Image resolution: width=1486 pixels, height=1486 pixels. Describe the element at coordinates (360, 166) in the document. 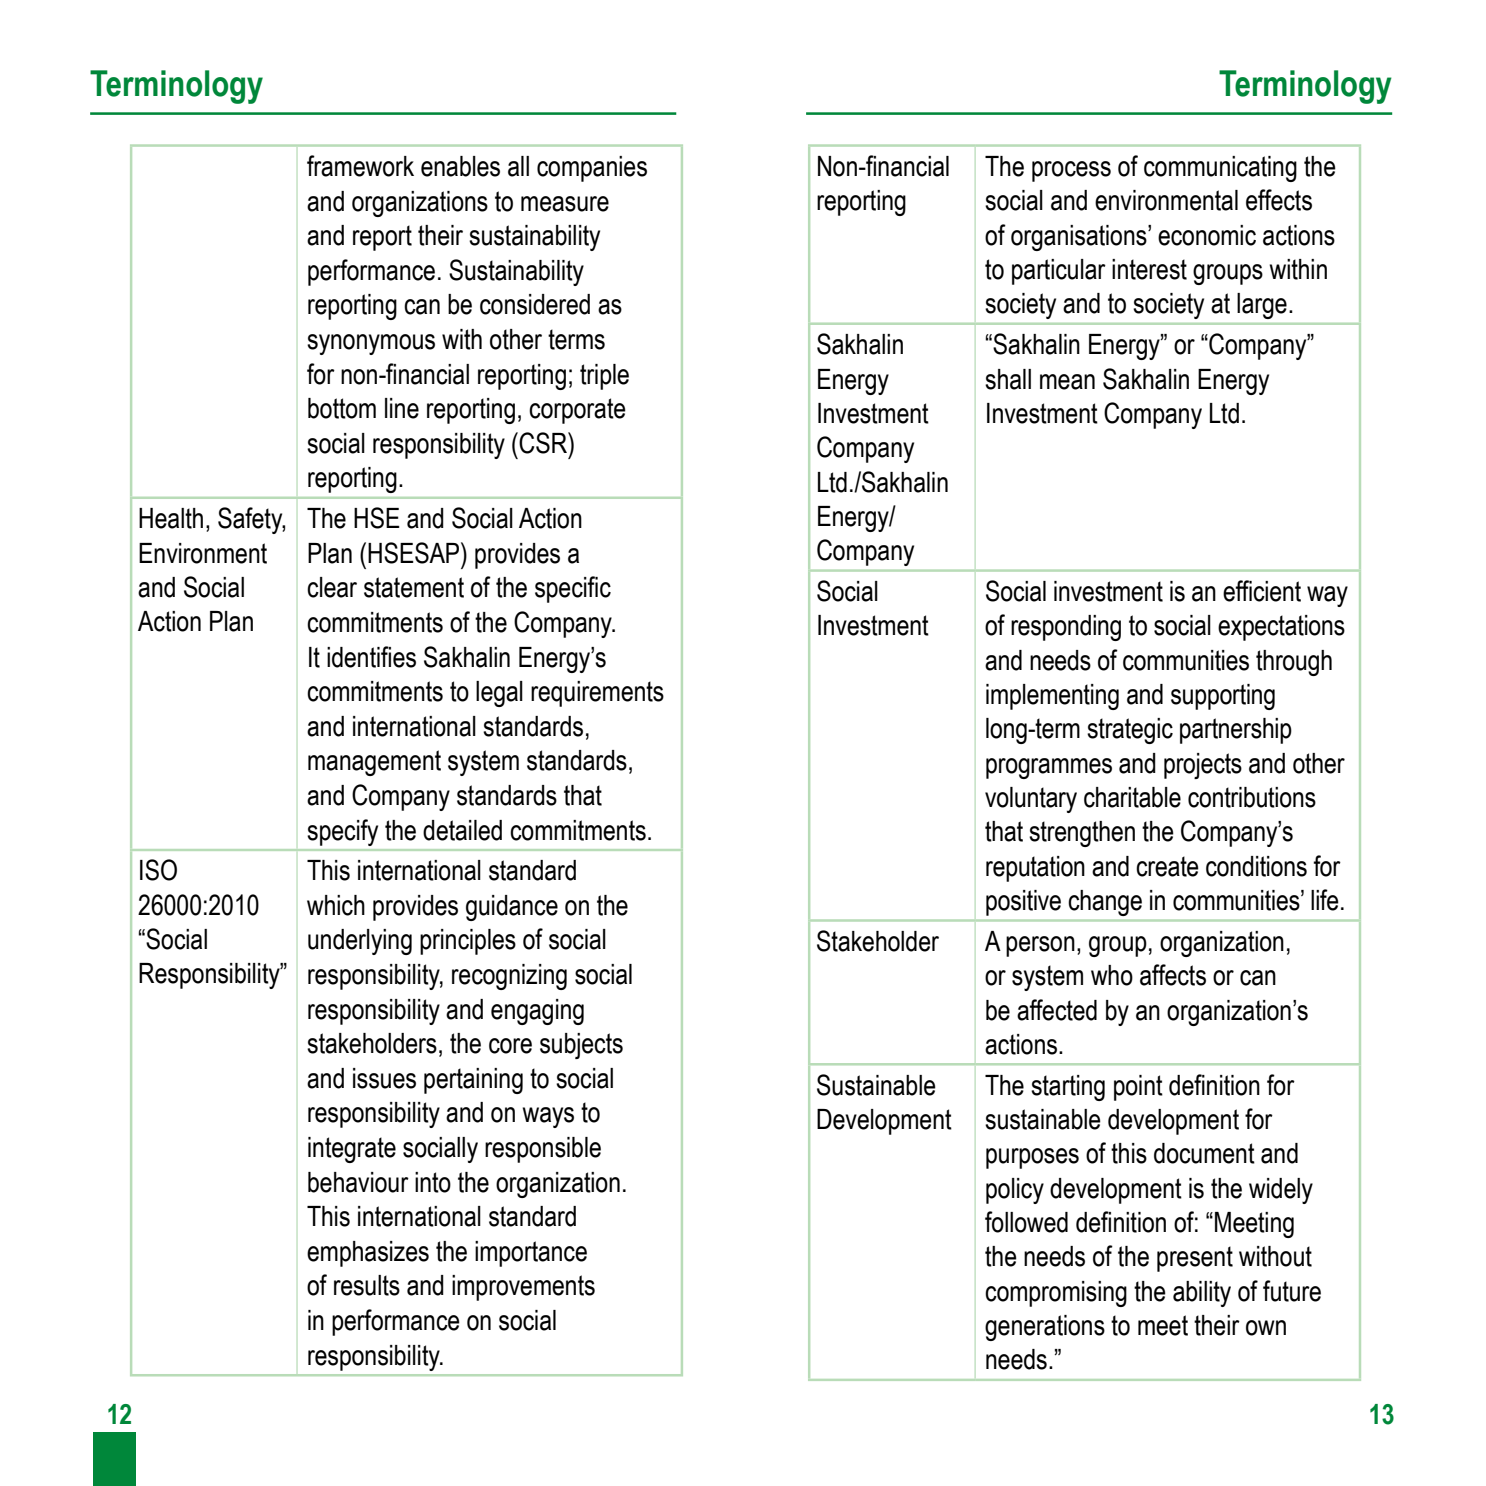

I see `framework` at that location.
